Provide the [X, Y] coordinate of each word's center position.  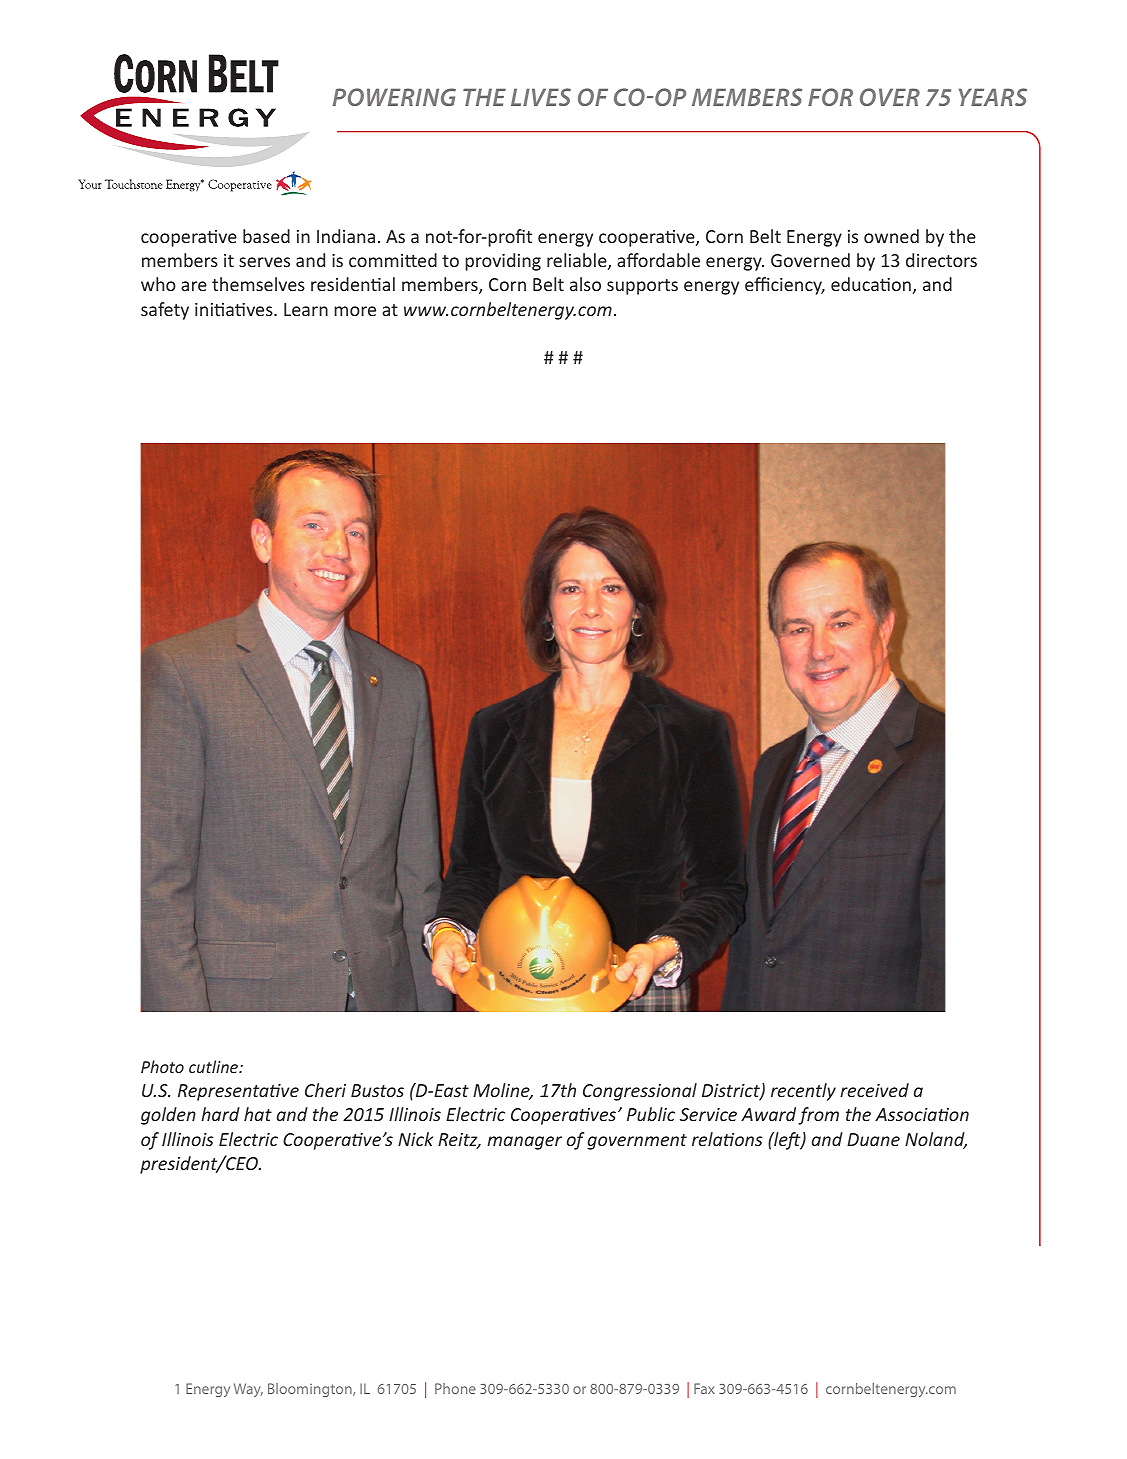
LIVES [541, 97]
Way [248, 1390]
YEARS [993, 97]
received [874, 1090]
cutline [215, 1066]
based [266, 236]
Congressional [640, 1092]
